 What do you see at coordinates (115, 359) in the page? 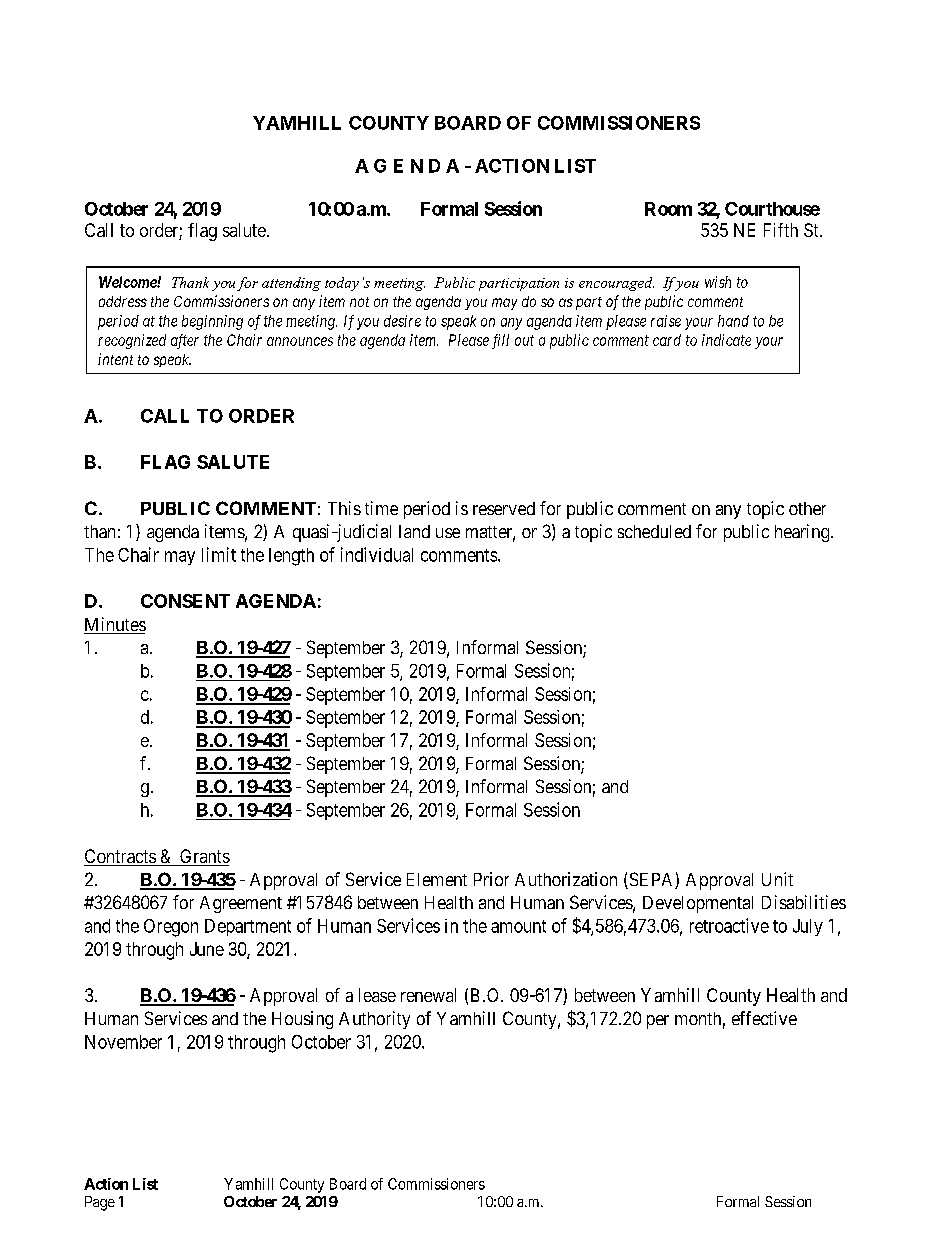
I see `intent` at bounding box center [115, 359].
